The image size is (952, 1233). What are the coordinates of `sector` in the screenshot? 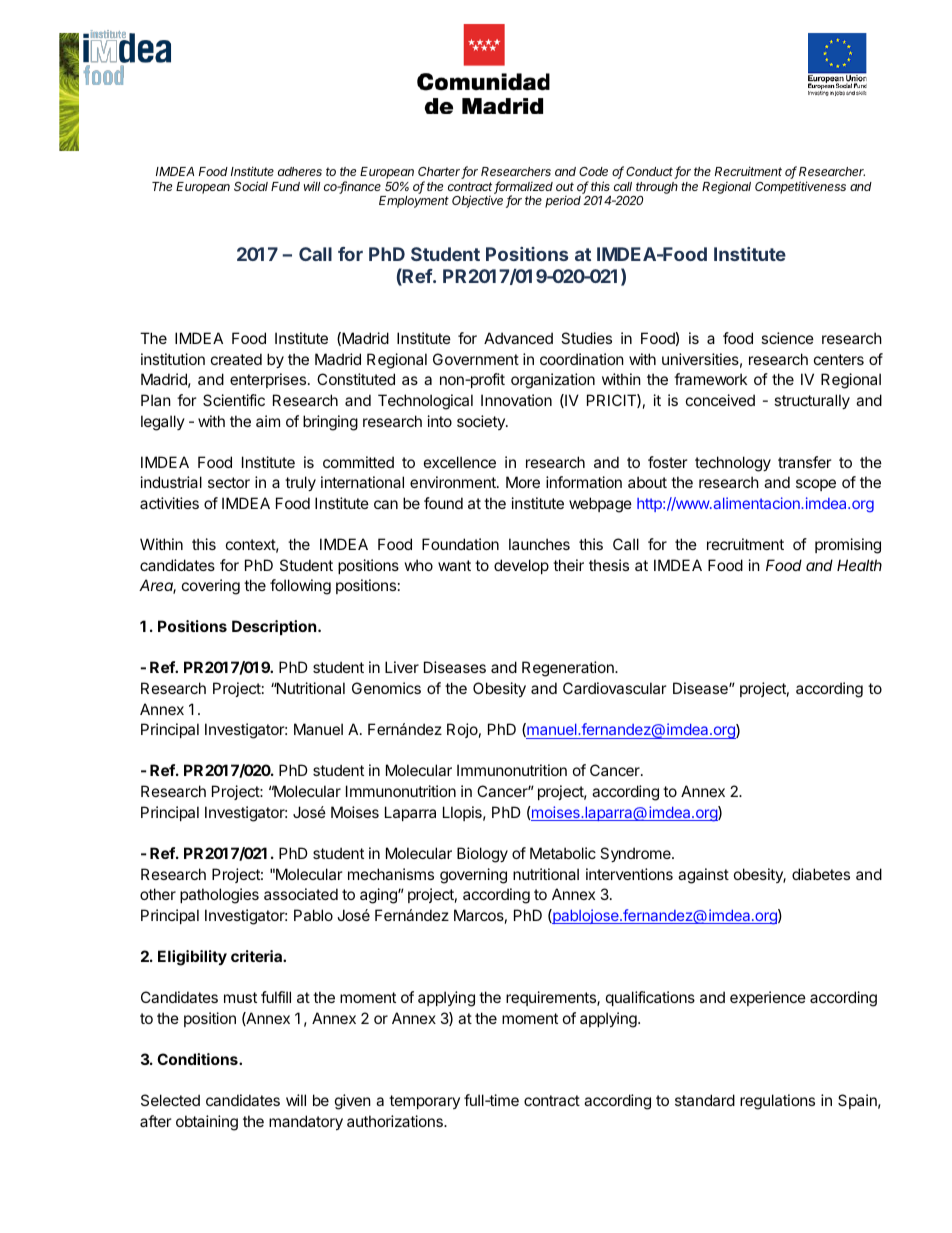 It's located at (229, 482).
